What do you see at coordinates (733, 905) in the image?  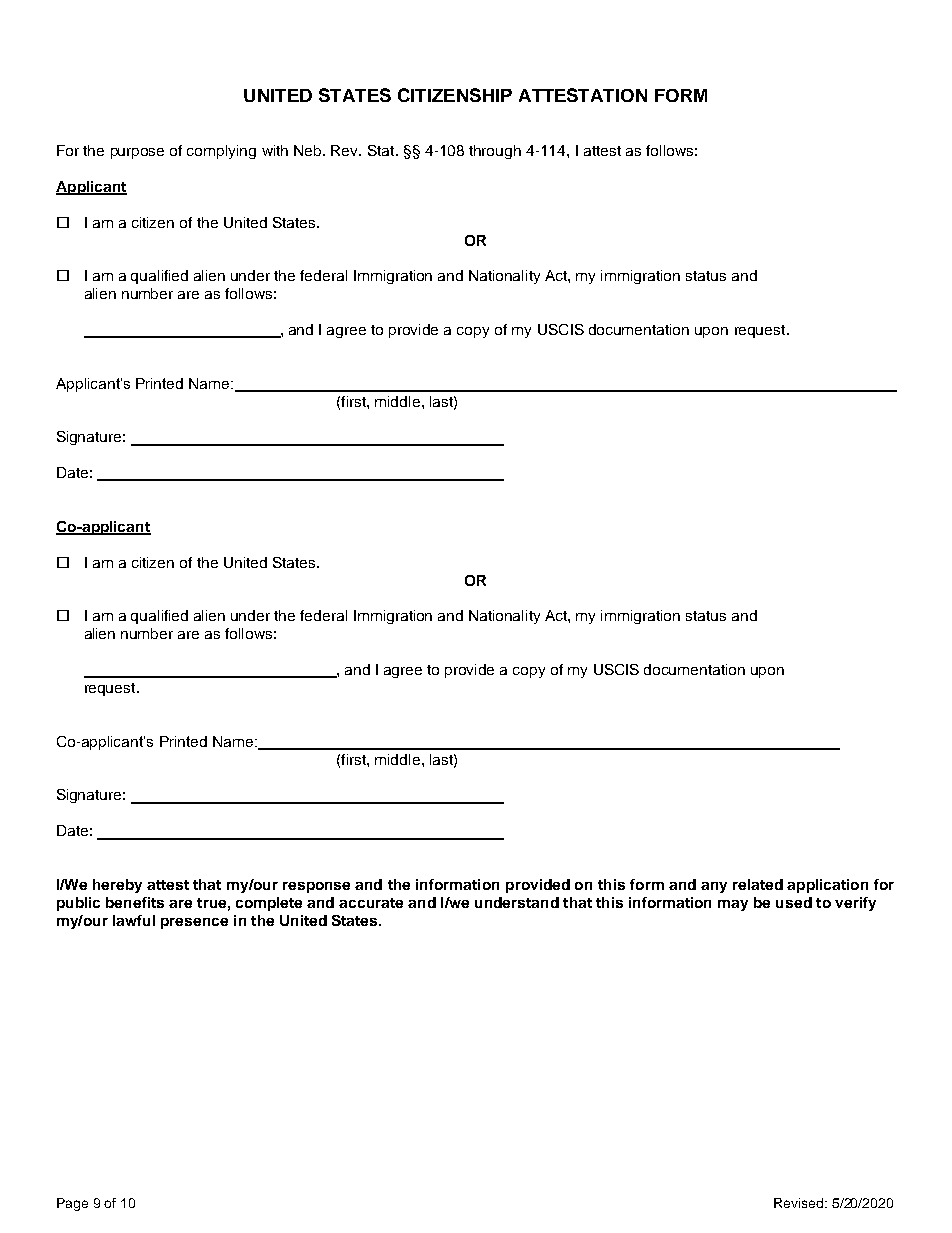 I see `may` at bounding box center [733, 905].
